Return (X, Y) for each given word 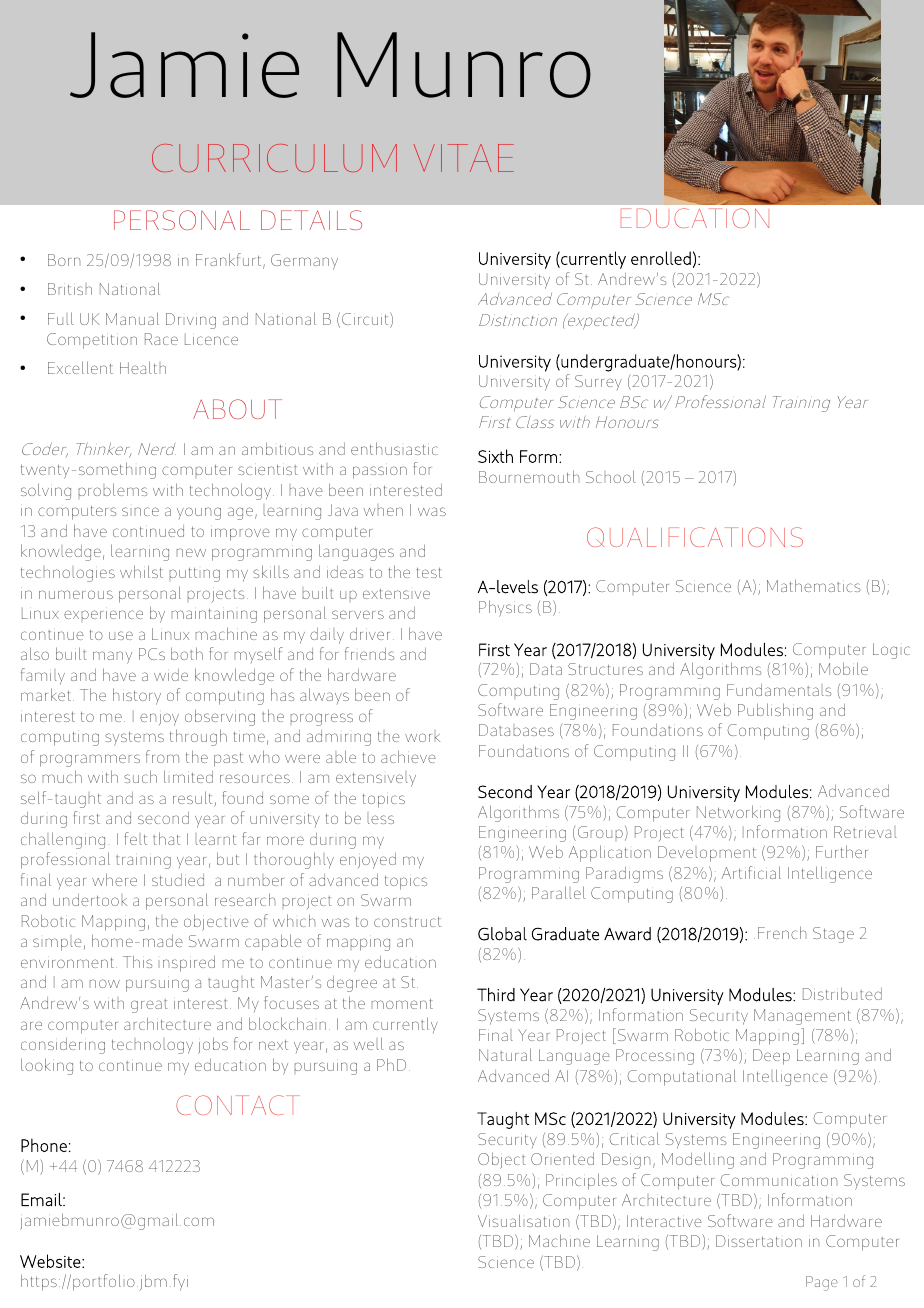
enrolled (661, 258)
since (140, 511)
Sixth (495, 456)
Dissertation (759, 1241)
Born (64, 260)
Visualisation (523, 1220)
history (137, 696)
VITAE (464, 158)
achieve (408, 756)
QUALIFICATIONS (695, 537)
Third (496, 995)
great (149, 1006)
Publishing (775, 711)
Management (802, 1017)
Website (51, 1261)
